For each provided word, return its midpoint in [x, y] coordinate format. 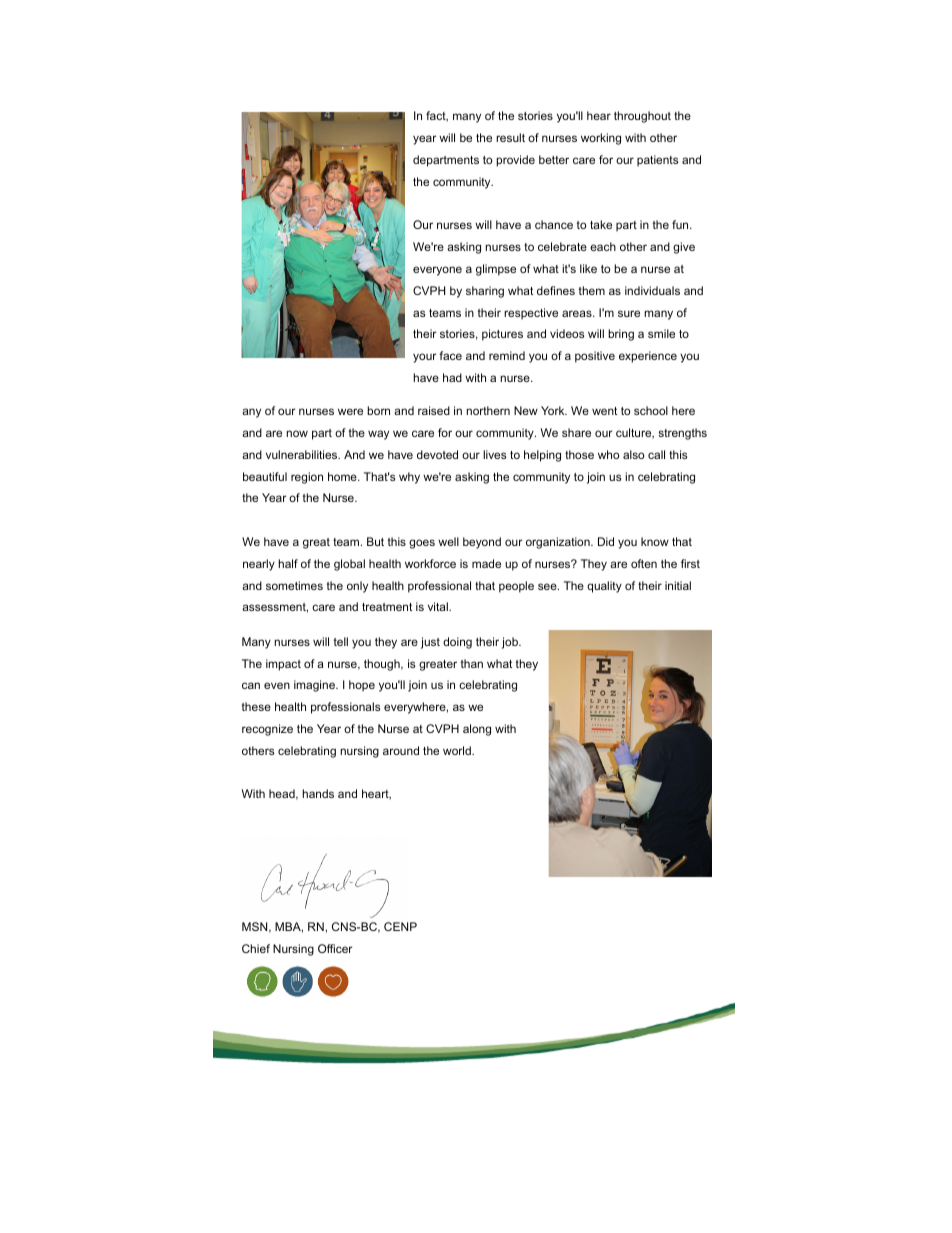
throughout [642, 117]
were [350, 411]
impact [283, 665]
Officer [335, 948]
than [472, 663]
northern [488, 410]
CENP [400, 926]
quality [604, 587]
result [510, 137]
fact [437, 116]
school [651, 410]
